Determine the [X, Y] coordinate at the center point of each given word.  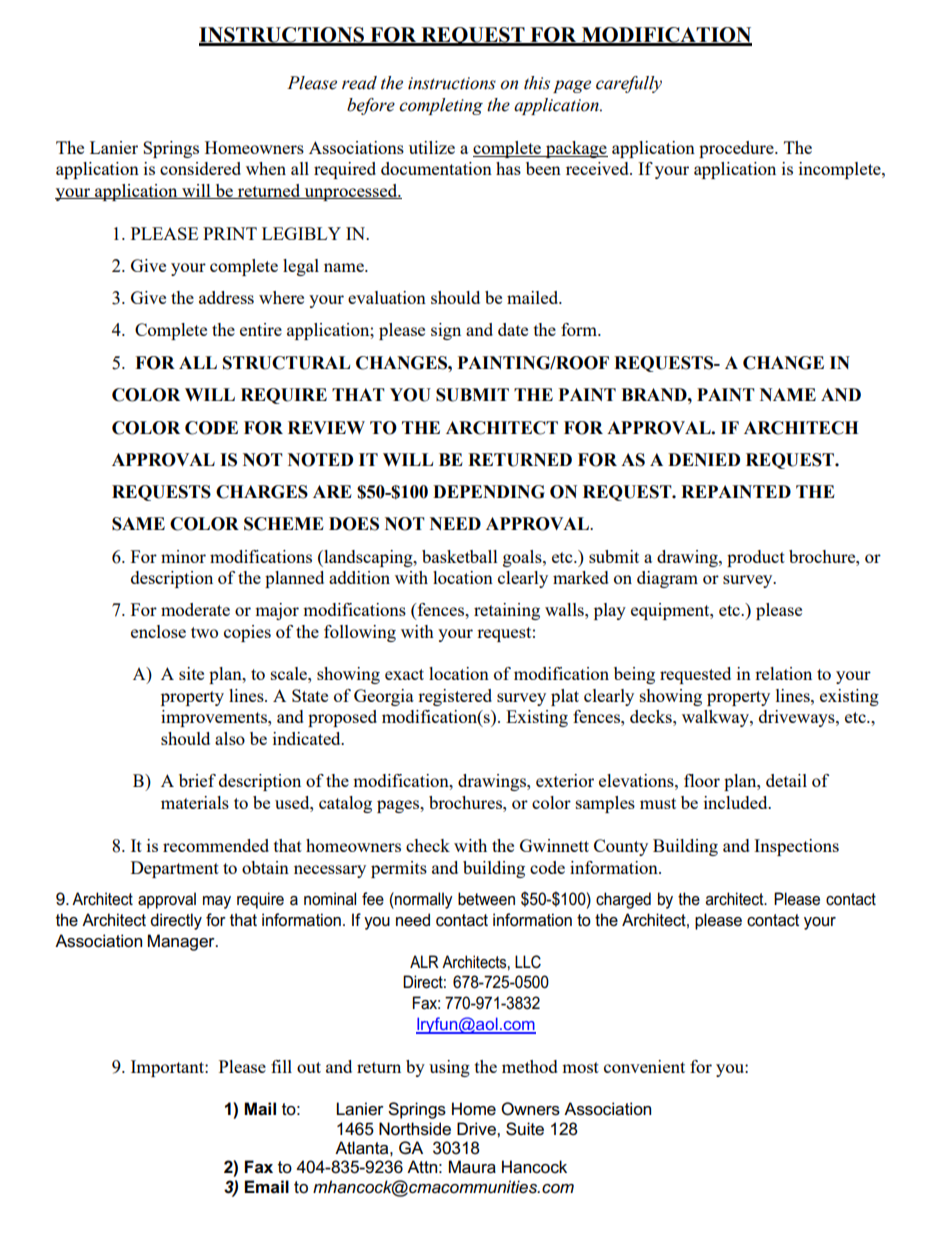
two [204, 632]
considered [200, 168]
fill [281, 1066]
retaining [507, 611]
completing [441, 106]
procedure [737, 149]
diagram [667, 579]
